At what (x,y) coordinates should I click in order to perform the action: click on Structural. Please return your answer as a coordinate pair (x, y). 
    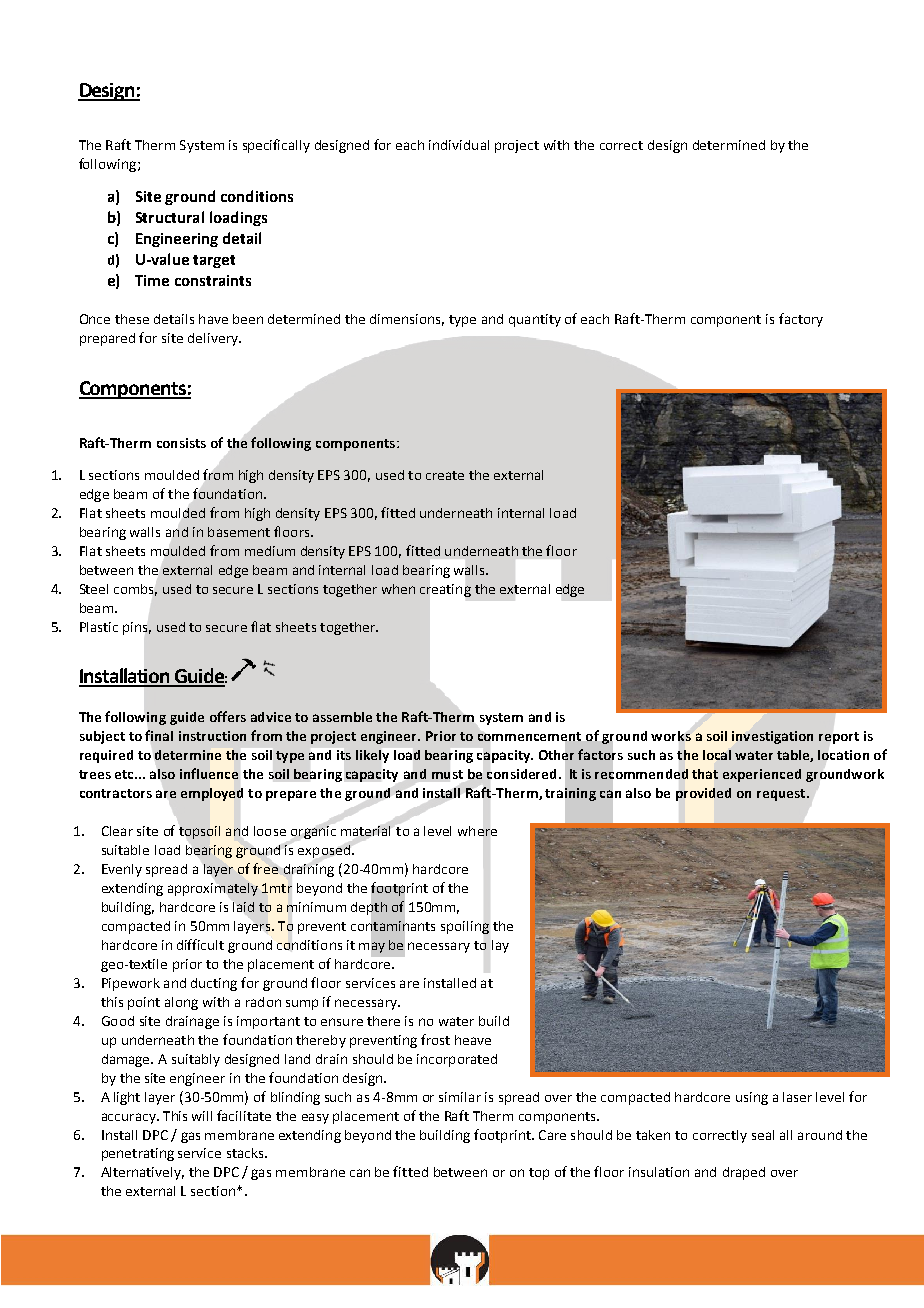
    Looking at the image, I should click on (170, 217).
